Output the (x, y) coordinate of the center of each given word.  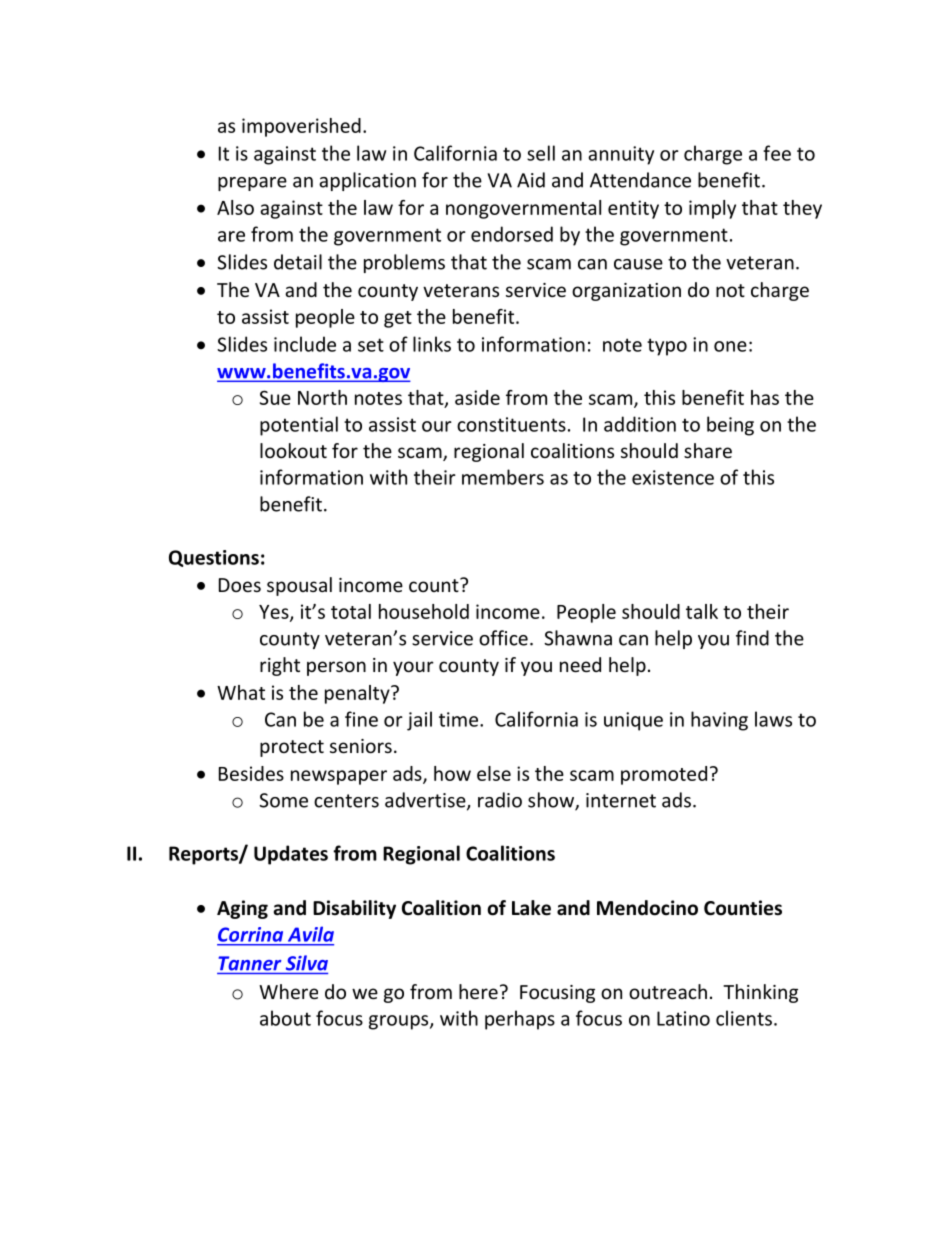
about (285, 1018)
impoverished (301, 127)
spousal (299, 586)
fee (777, 153)
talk (702, 611)
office (503, 638)
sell (541, 153)
